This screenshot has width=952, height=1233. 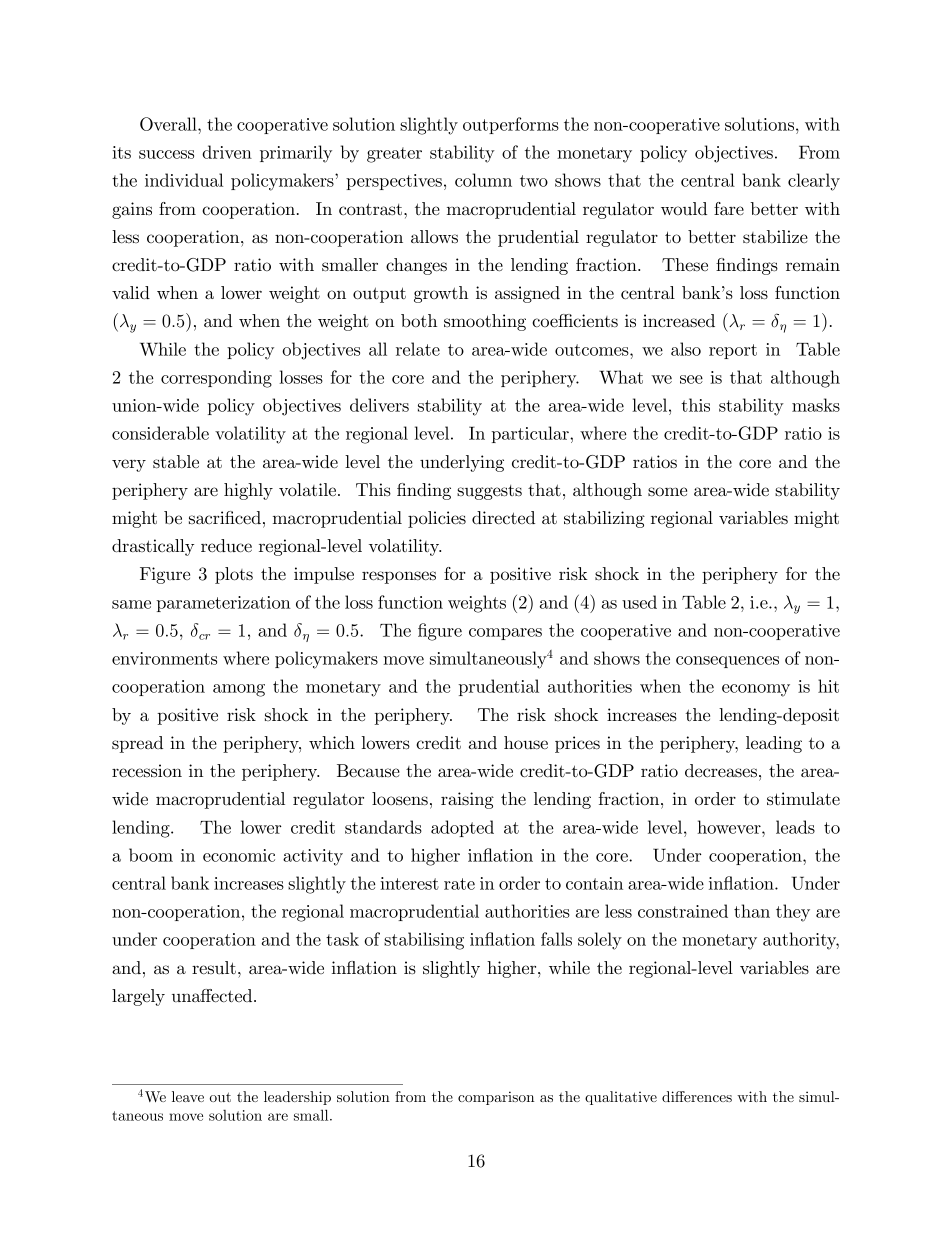 I want to click on plots, so click(x=234, y=575).
